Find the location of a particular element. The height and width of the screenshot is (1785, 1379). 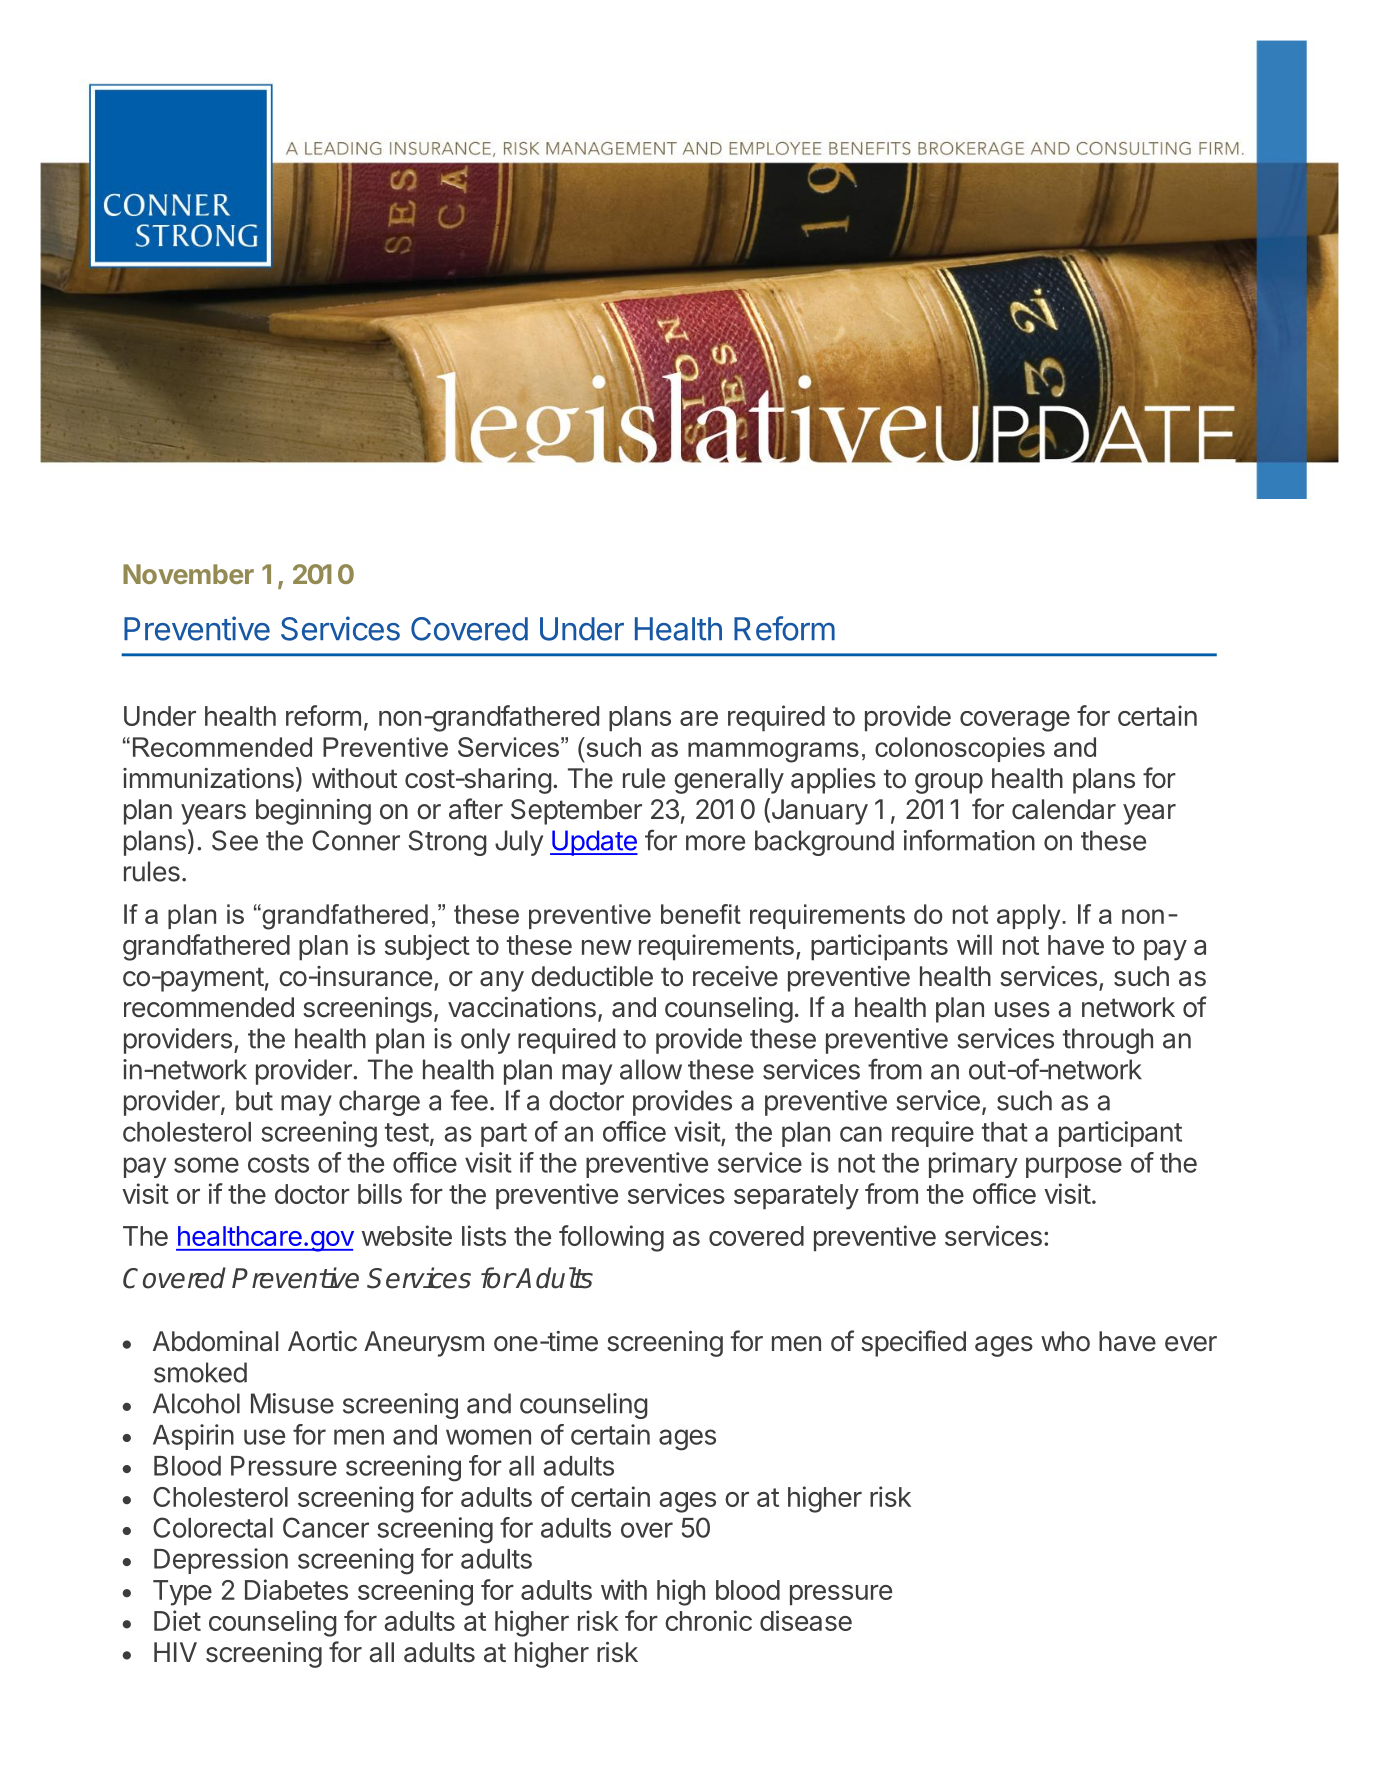

colonoscopies is located at coordinates (960, 749).
